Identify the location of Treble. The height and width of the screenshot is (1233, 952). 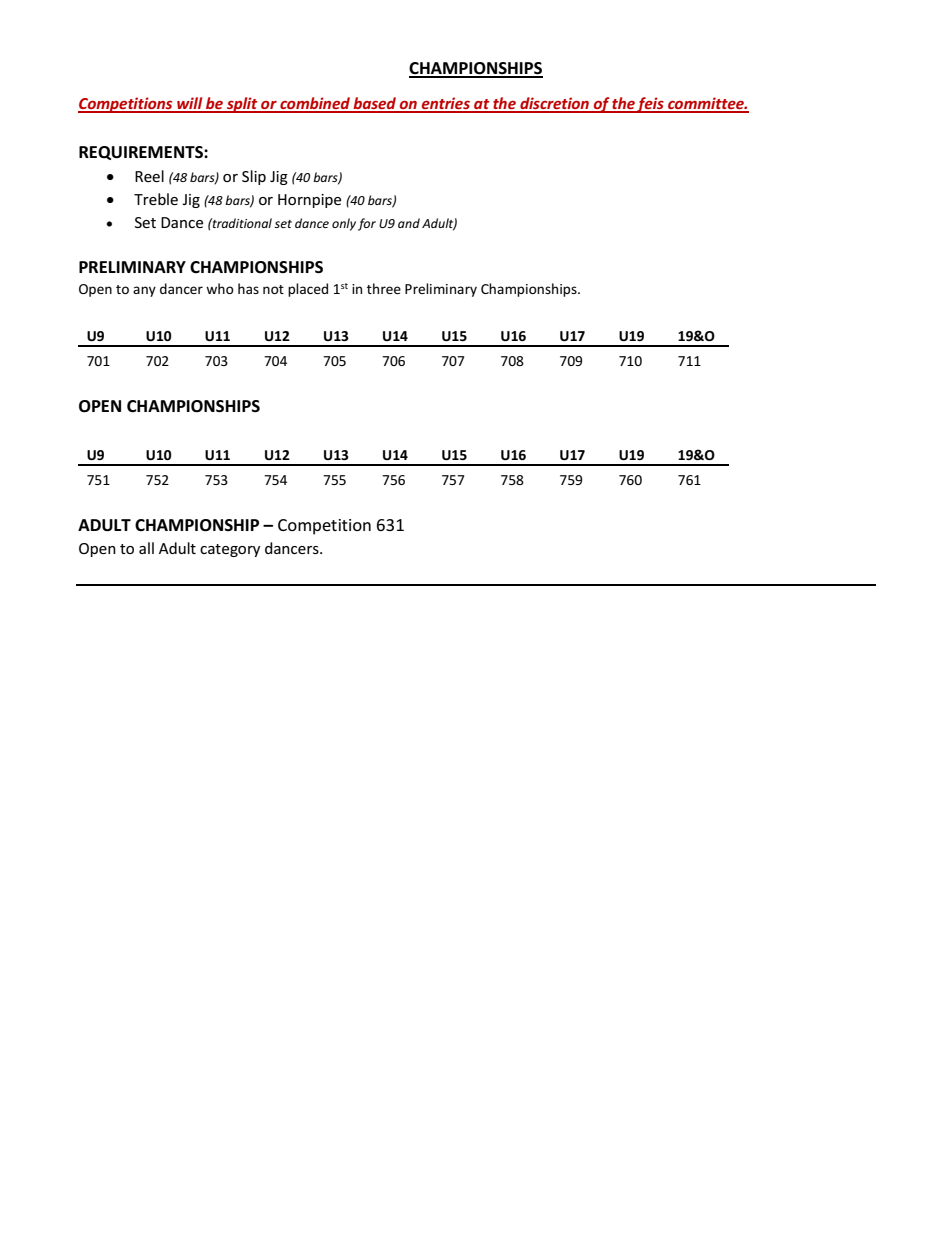
(156, 199).
